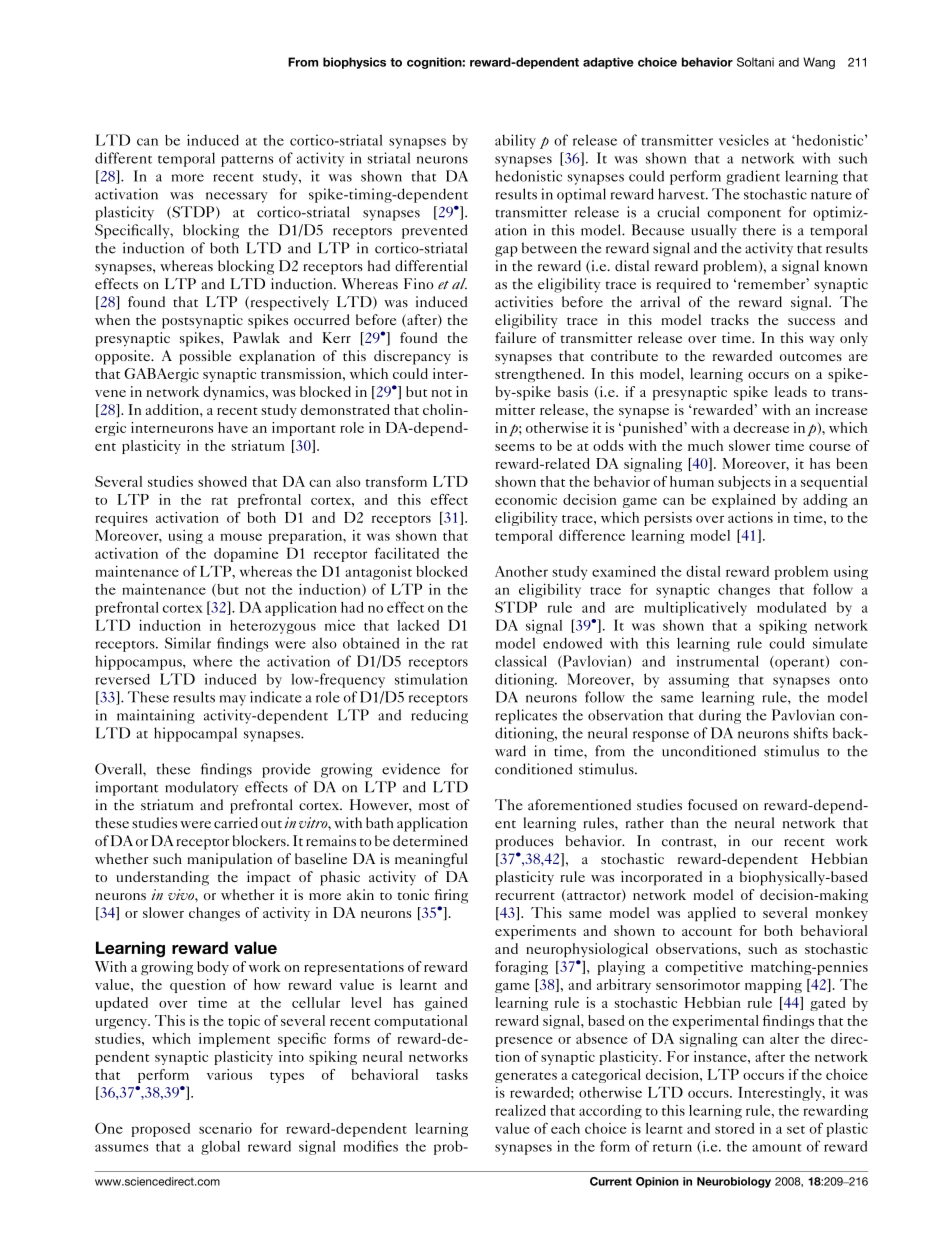 The width and height of the document is (952, 1235). What do you see at coordinates (182, 894) in the document?
I see `vivo` at bounding box center [182, 894].
